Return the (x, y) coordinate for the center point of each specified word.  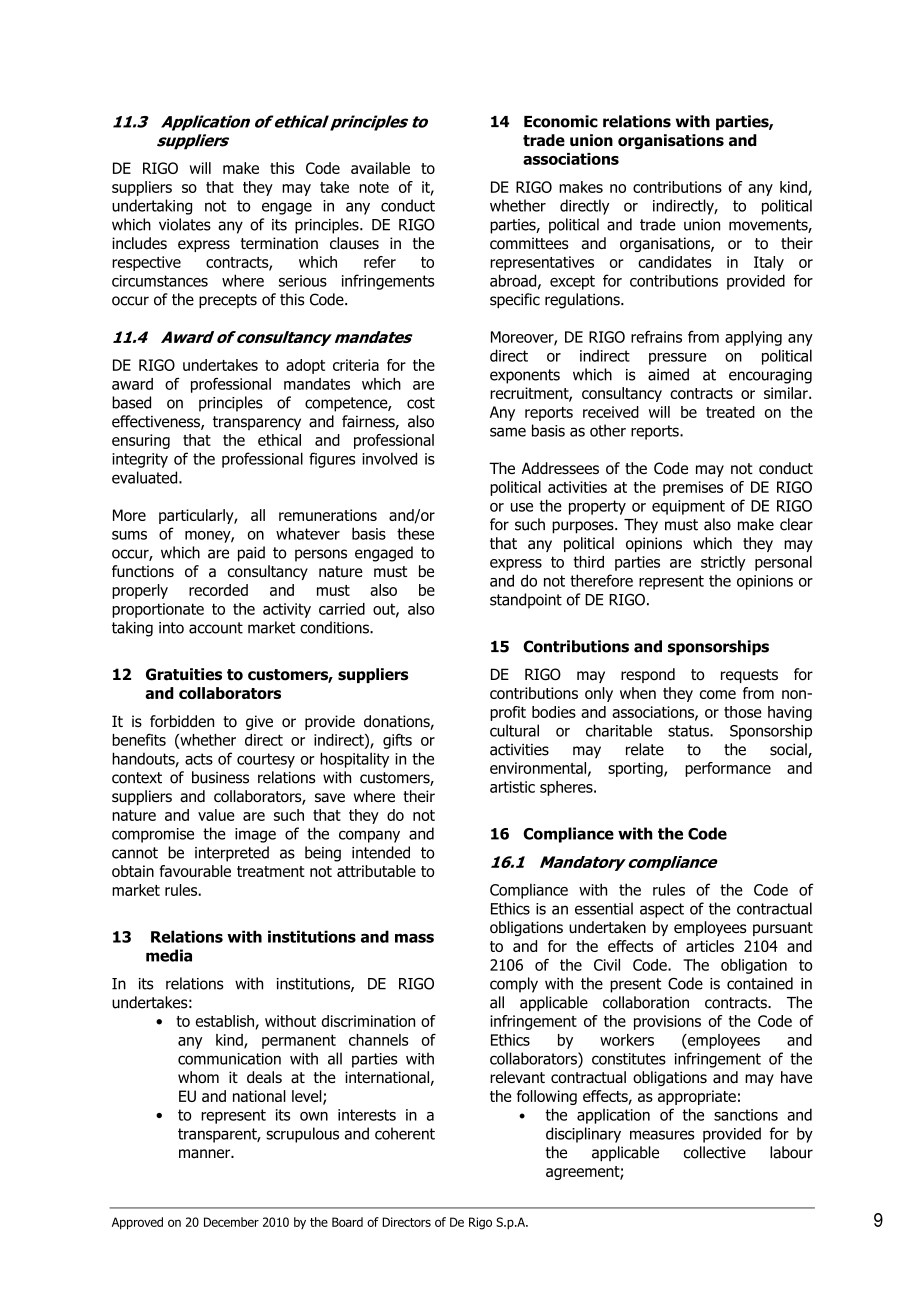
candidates (675, 262)
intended (381, 852)
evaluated (146, 477)
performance (728, 769)
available (380, 168)
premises (693, 488)
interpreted (232, 854)
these (415, 533)
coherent (405, 1133)
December (231, 1222)
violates (185, 224)
